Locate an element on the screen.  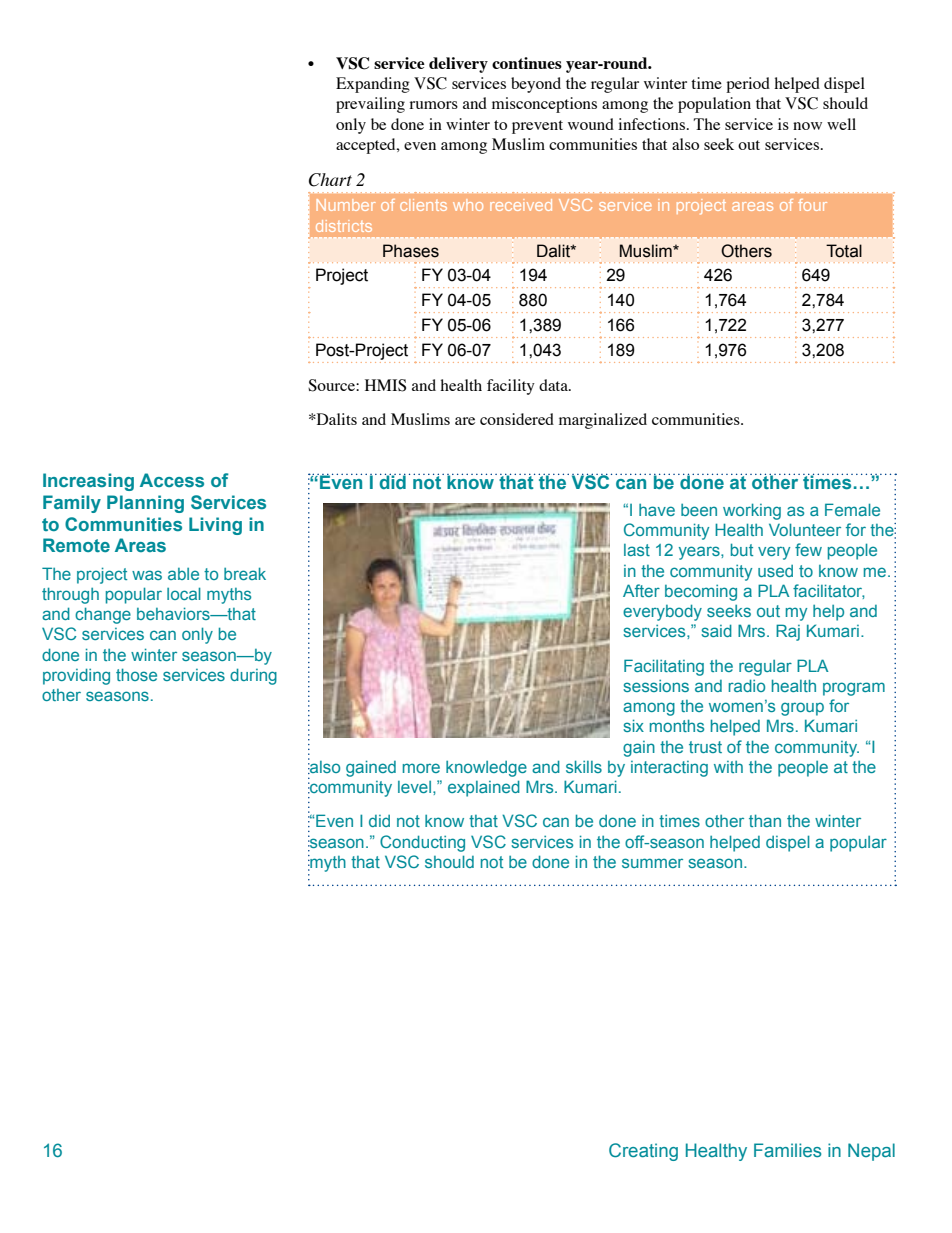
period is located at coordinates (748, 85).
